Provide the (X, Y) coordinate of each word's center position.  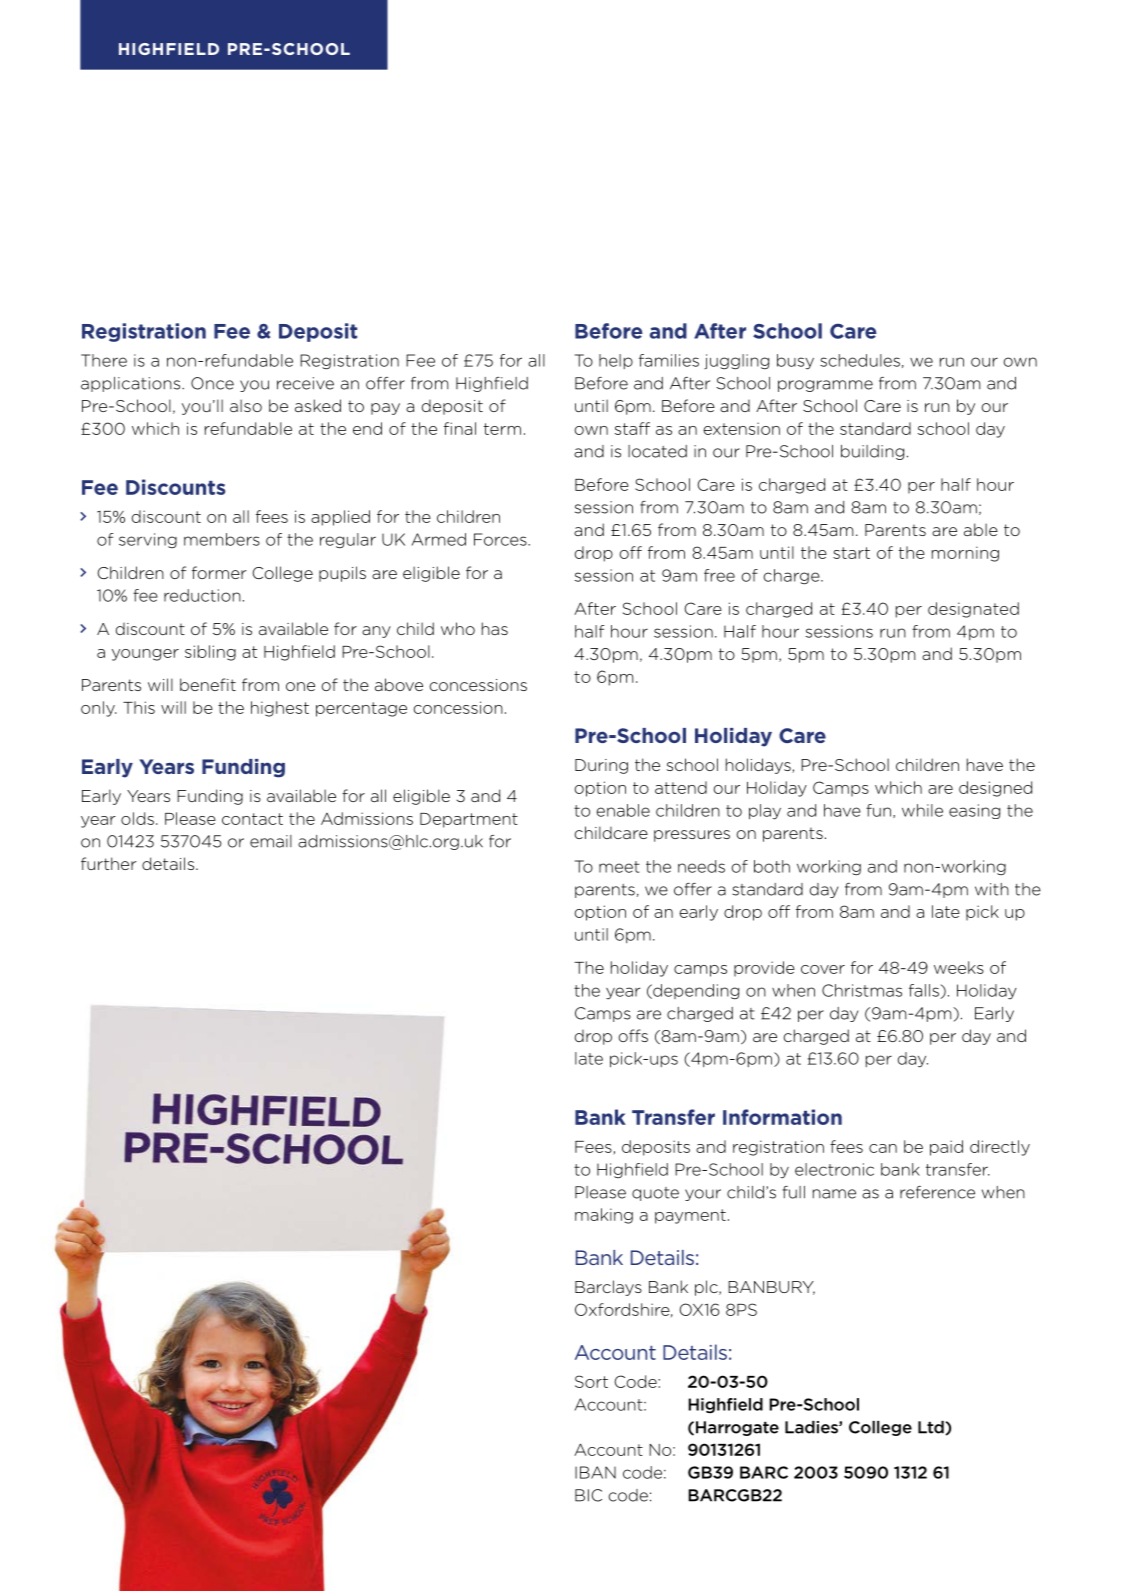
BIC (588, 1495)
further (109, 863)
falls (925, 991)
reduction (202, 595)
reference (937, 1192)
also (246, 405)
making (604, 1216)
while (922, 810)
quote (655, 1194)
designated (973, 610)
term (502, 429)
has (495, 628)
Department (469, 820)
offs (633, 1035)
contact (252, 819)
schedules (860, 360)
